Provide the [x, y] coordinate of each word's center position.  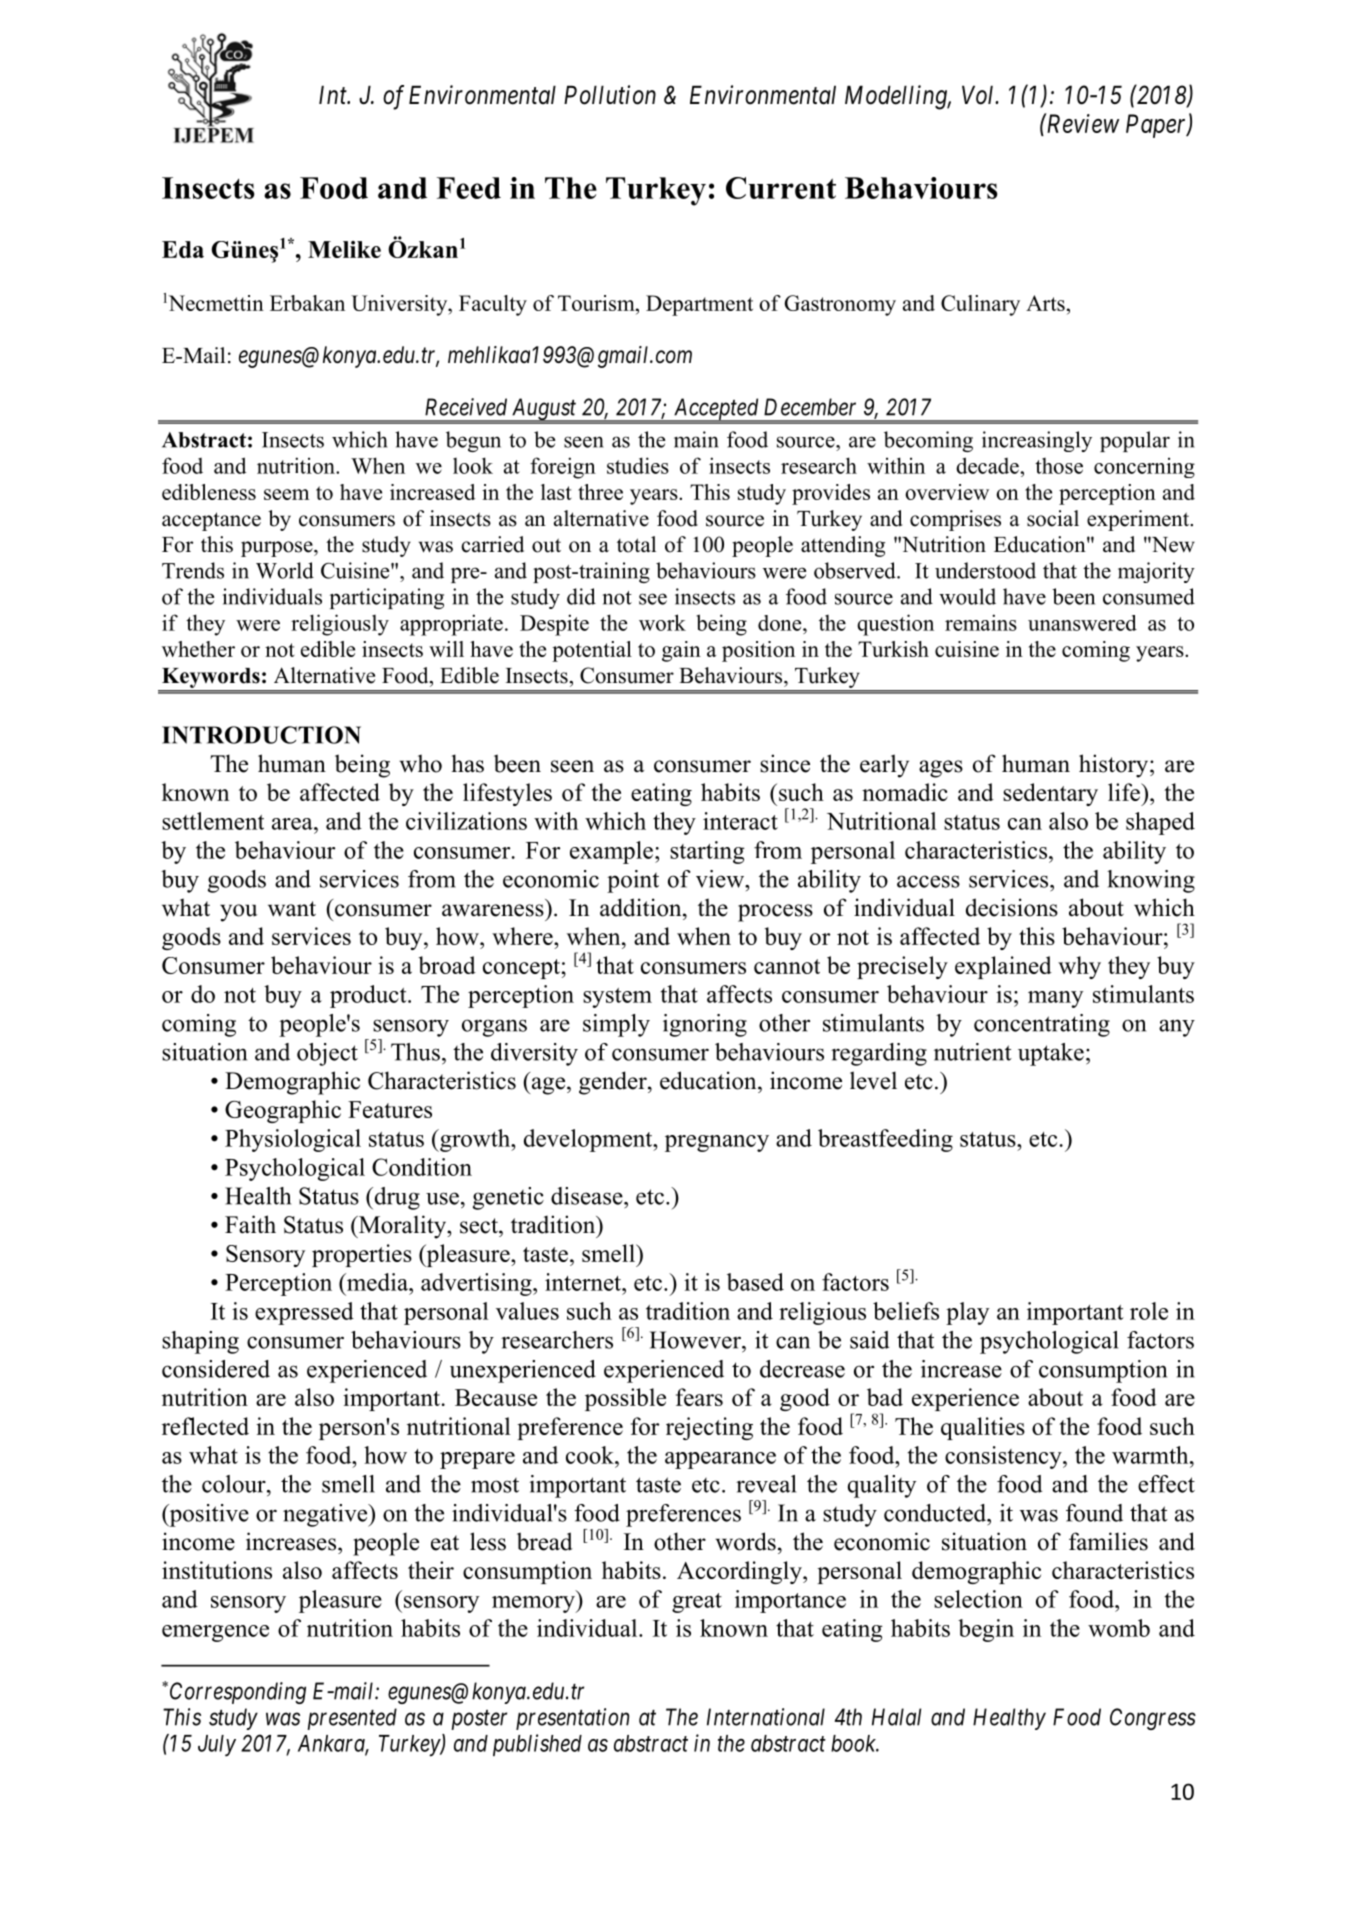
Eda [183, 249]
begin [986, 1630]
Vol [979, 95]
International [766, 1717]
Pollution [610, 95]
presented [352, 1719]
